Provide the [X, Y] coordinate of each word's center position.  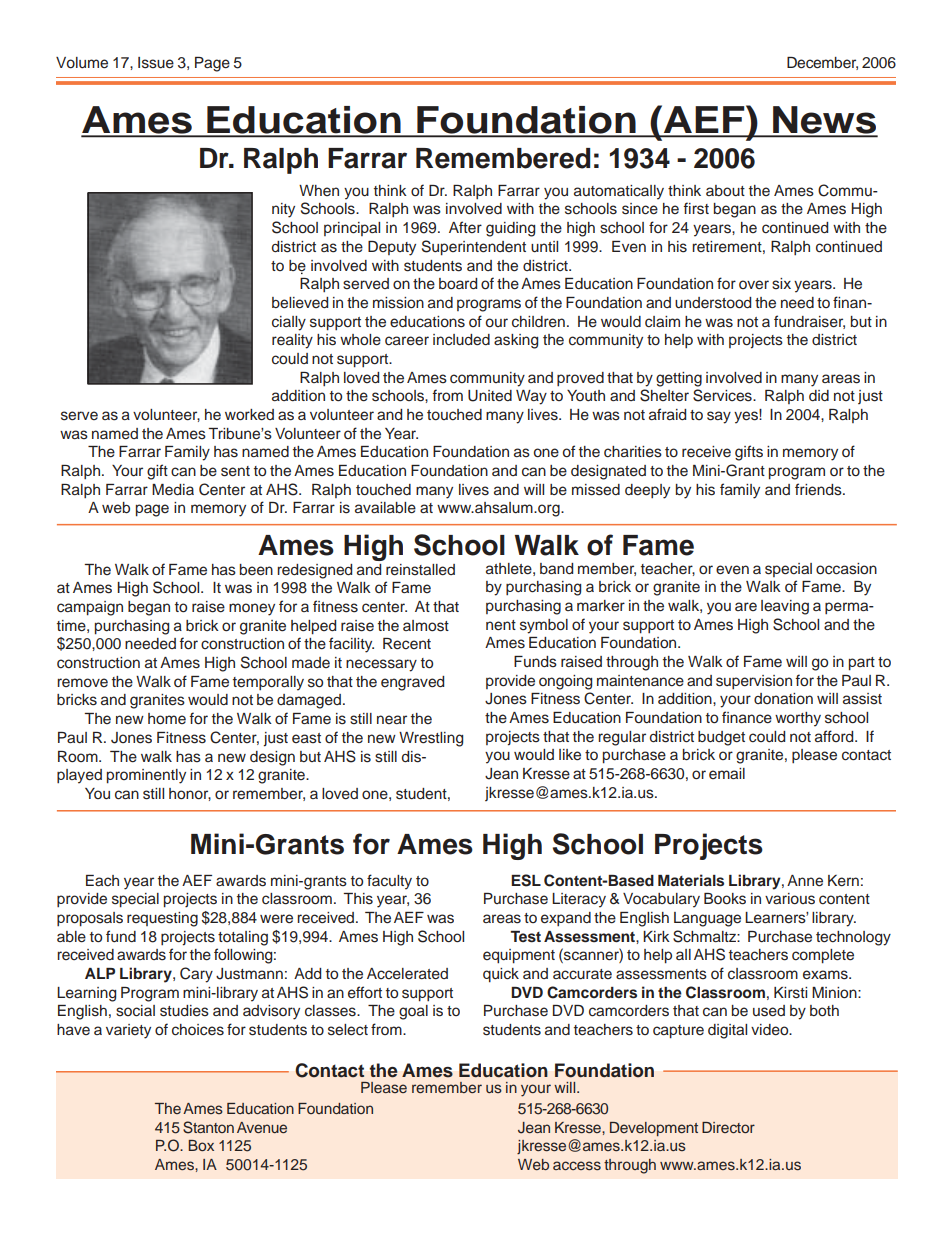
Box [201, 1145]
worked [249, 415]
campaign [90, 608]
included [461, 340]
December [822, 63]
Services [723, 395]
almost [426, 626]
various [790, 899]
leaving [785, 607]
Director [728, 1127]
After [465, 227]
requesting [162, 919]
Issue [156, 63]
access [577, 1165]
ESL [526, 880]
